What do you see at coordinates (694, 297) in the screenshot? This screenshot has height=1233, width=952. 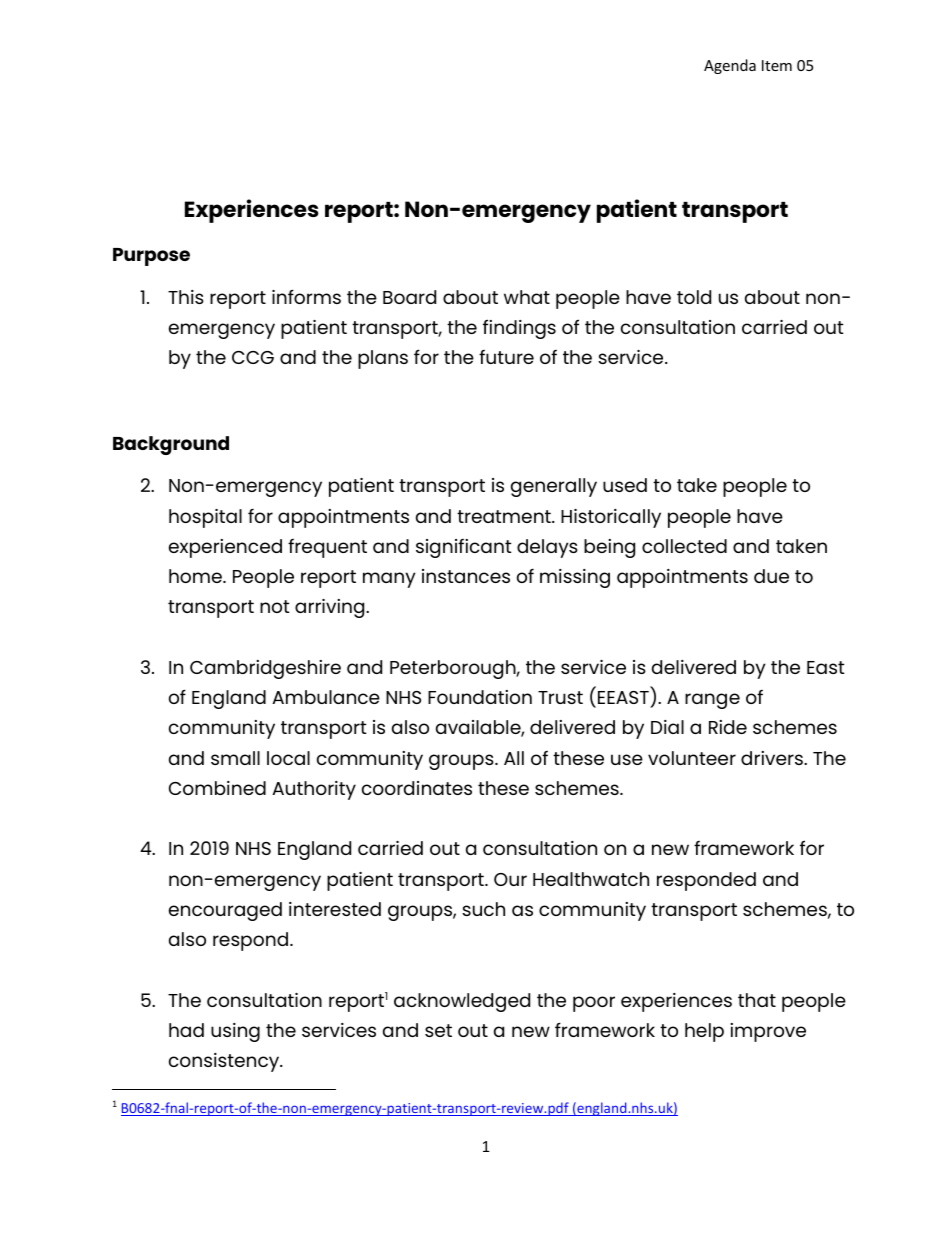 I see `told` at bounding box center [694, 297].
